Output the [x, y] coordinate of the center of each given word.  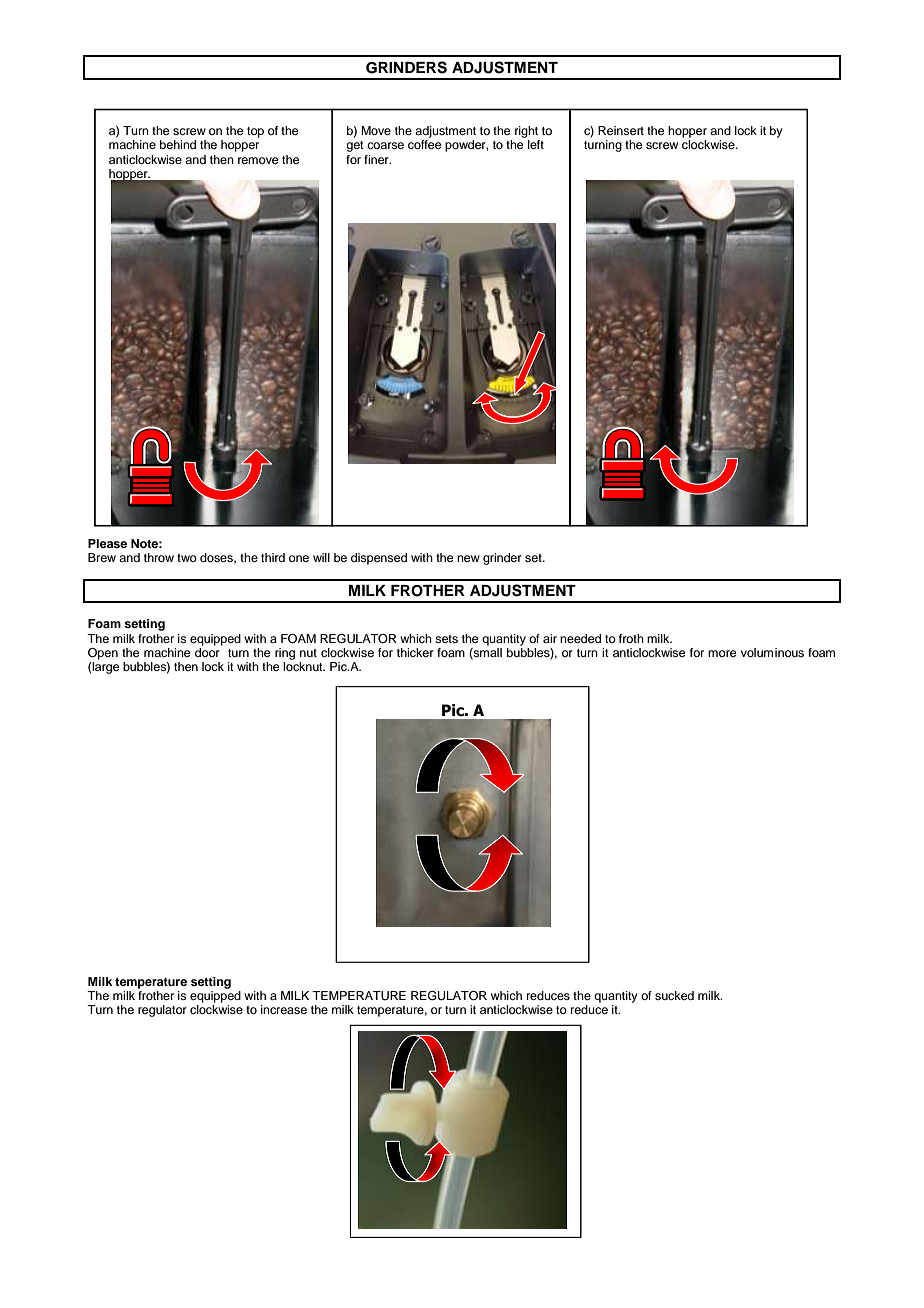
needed [580, 638]
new [468, 558]
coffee [424, 144]
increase [284, 1009]
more [722, 653]
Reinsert [621, 130]
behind [178, 144]
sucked [674, 995]
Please [107, 543]
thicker [415, 652]
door [207, 652]
